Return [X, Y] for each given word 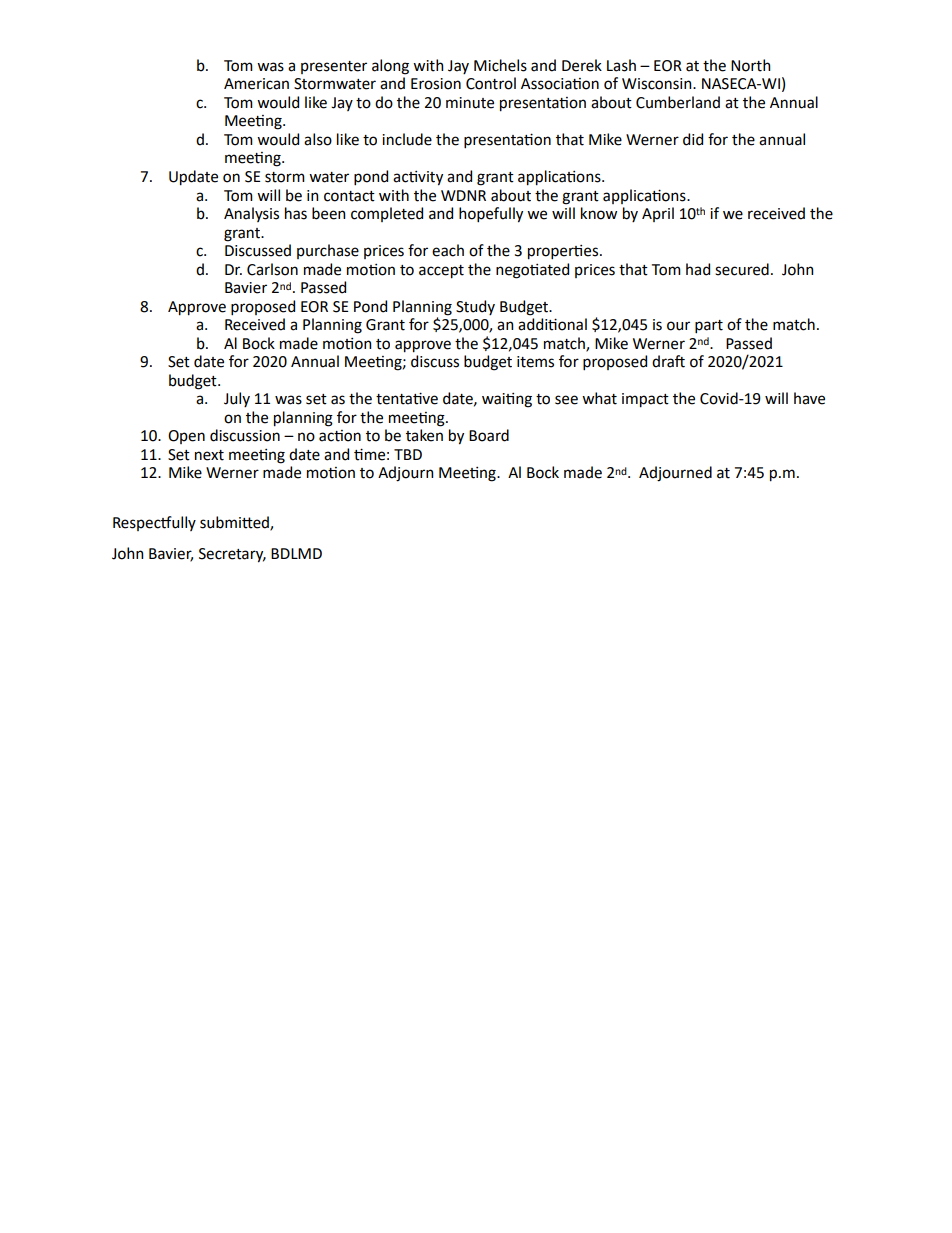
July [237, 399]
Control [491, 83]
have [809, 398]
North [751, 65]
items [535, 362]
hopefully [491, 215]
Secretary [232, 555]
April [658, 214]
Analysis [251, 214]
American [256, 84]
